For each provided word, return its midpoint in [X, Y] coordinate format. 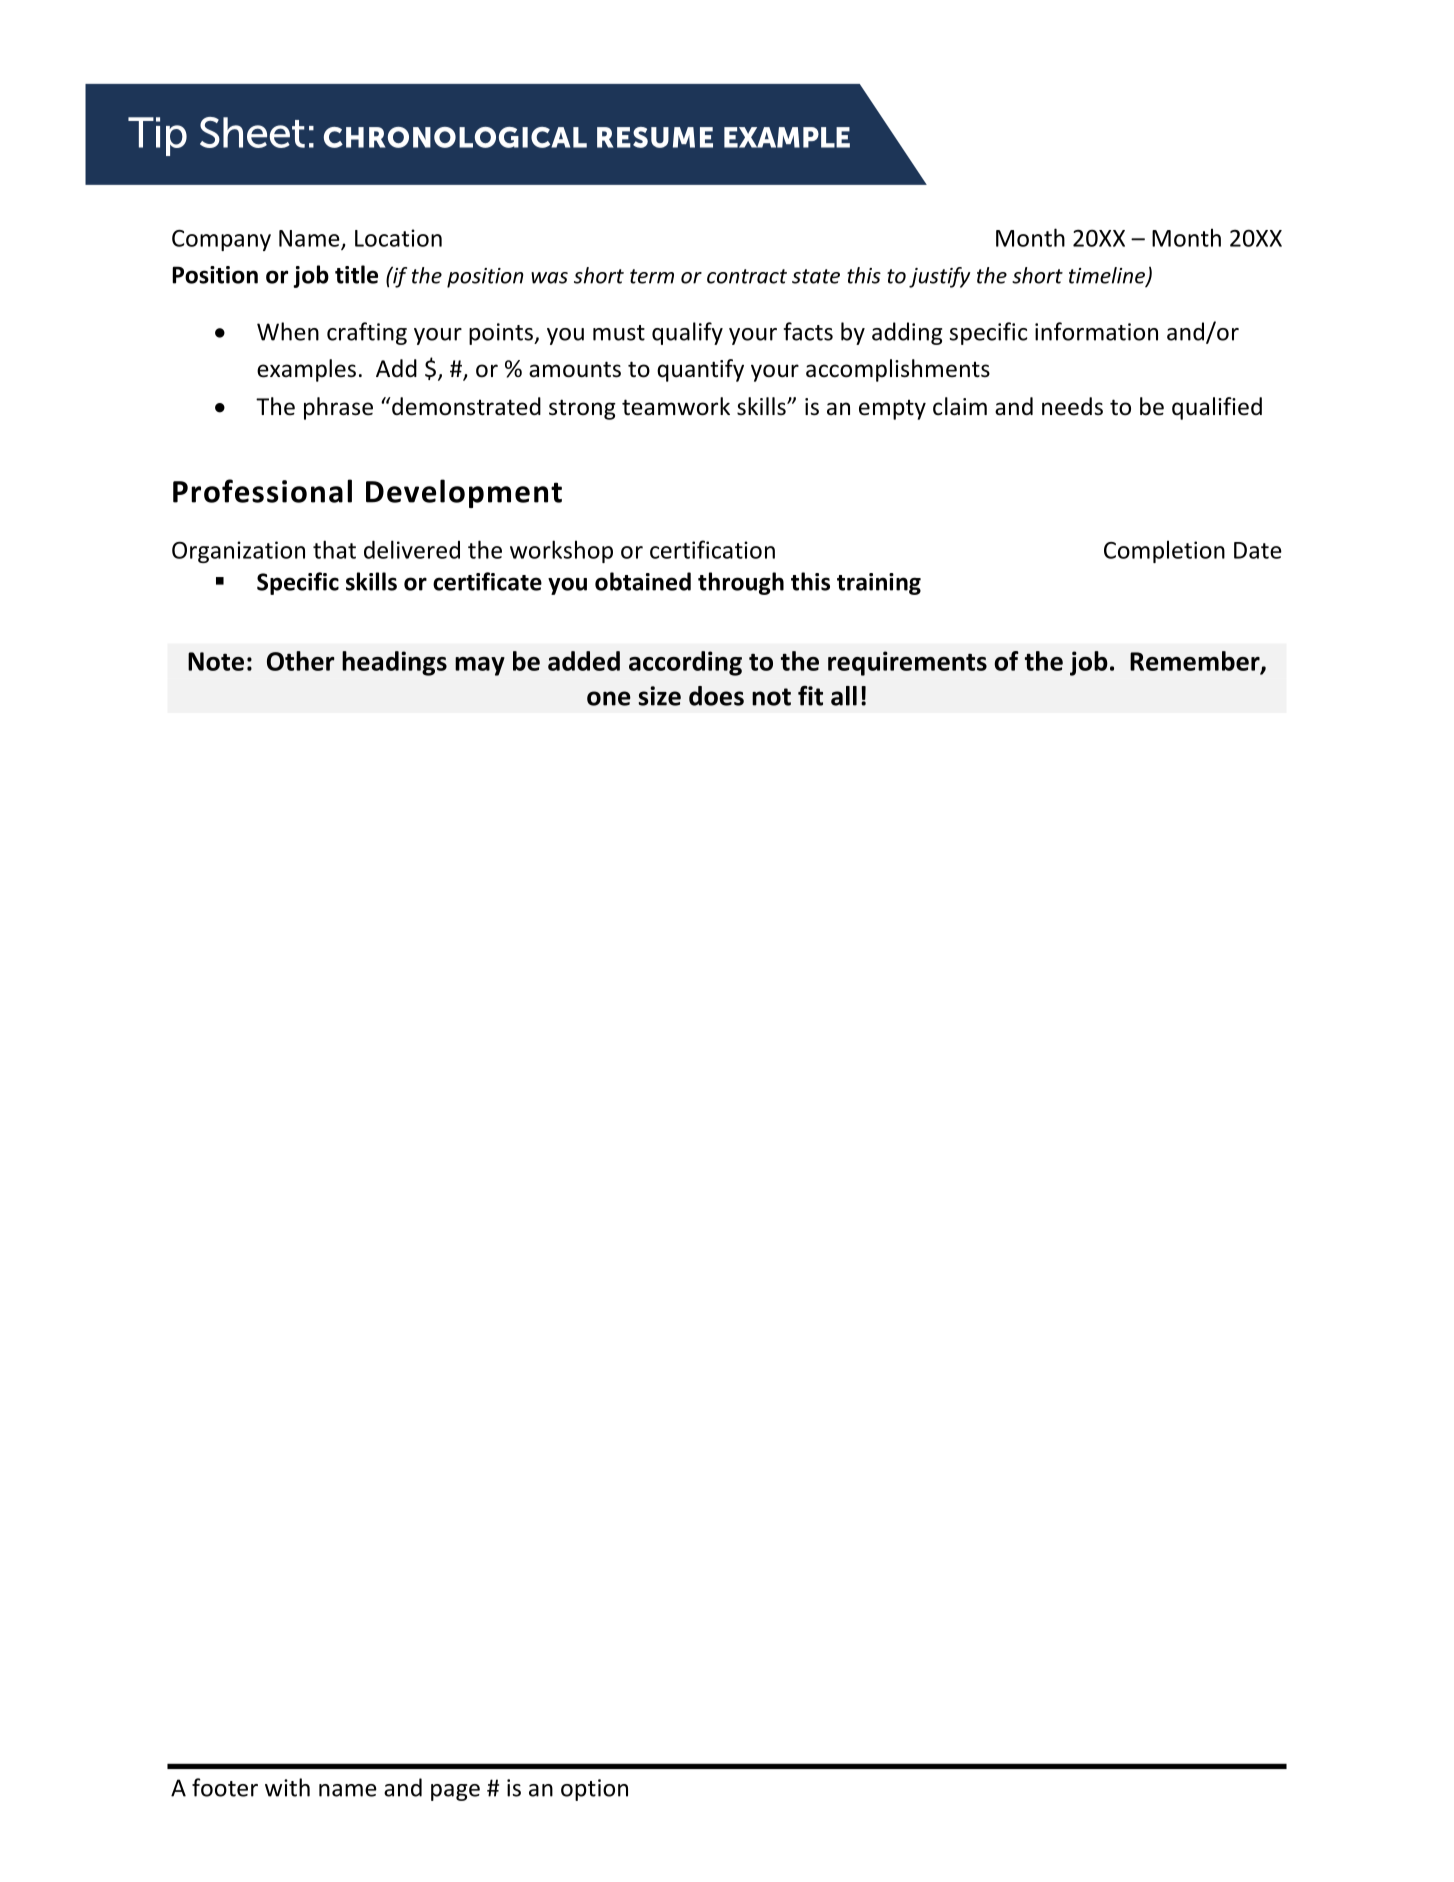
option [594, 1790]
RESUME [655, 137]
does [716, 696]
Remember [1196, 662]
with [287, 1787]
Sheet [252, 132]
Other [301, 661]
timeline [1108, 276]
